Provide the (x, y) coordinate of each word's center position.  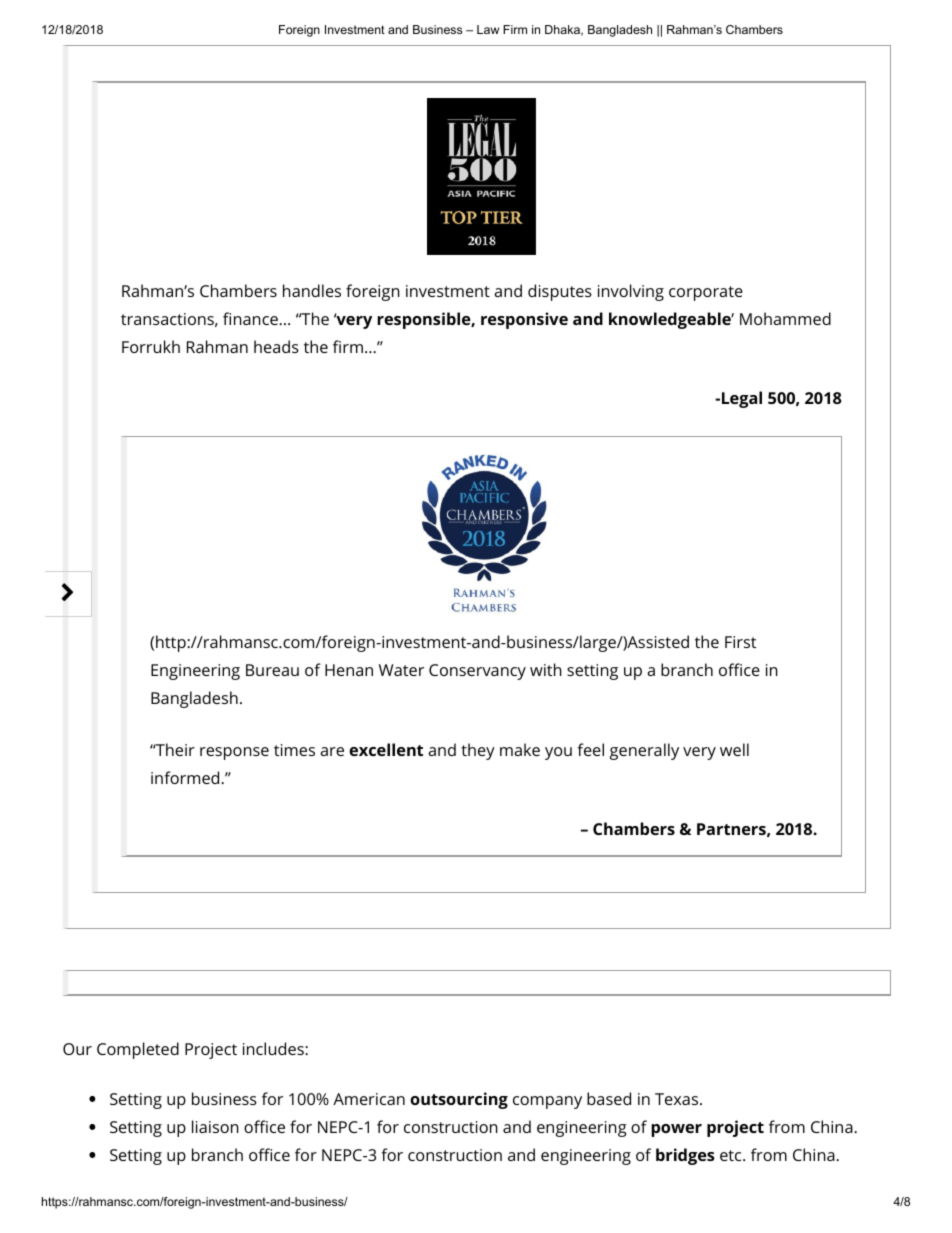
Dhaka (563, 30)
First (740, 642)
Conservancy (477, 672)
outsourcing (459, 1100)
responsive (524, 320)
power (676, 1130)
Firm (515, 29)
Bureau (272, 670)
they (478, 751)
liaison (215, 1126)
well (734, 749)
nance (257, 320)
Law (488, 29)
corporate (706, 293)
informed (186, 777)
